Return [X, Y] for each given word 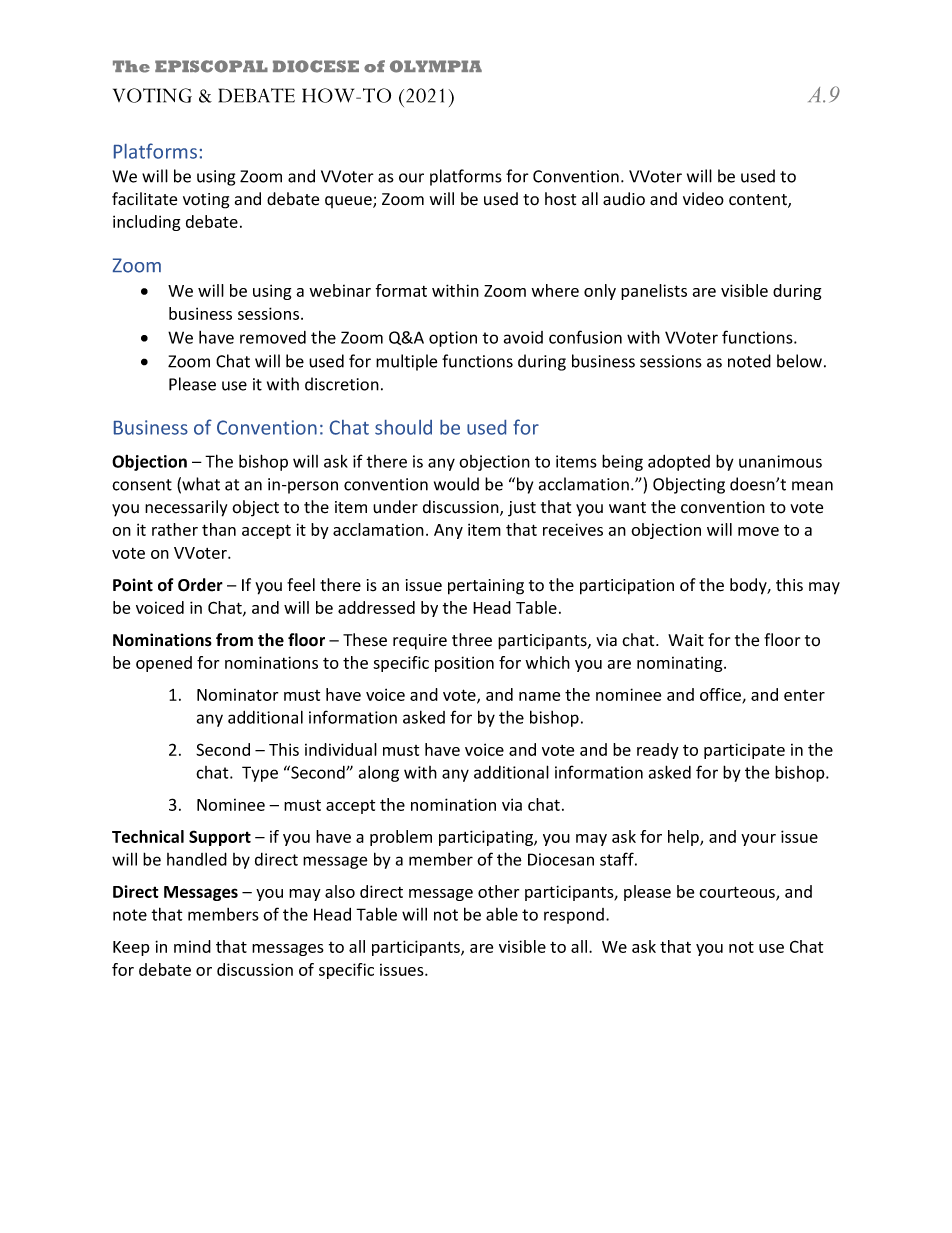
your [758, 840]
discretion [342, 384]
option [453, 339]
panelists [654, 292]
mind [192, 946]
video [703, 199]
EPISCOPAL [211, 66]
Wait [686, 640]
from [234, 640]
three [472, 640]
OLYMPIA [436, 66]
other [498, 891]
